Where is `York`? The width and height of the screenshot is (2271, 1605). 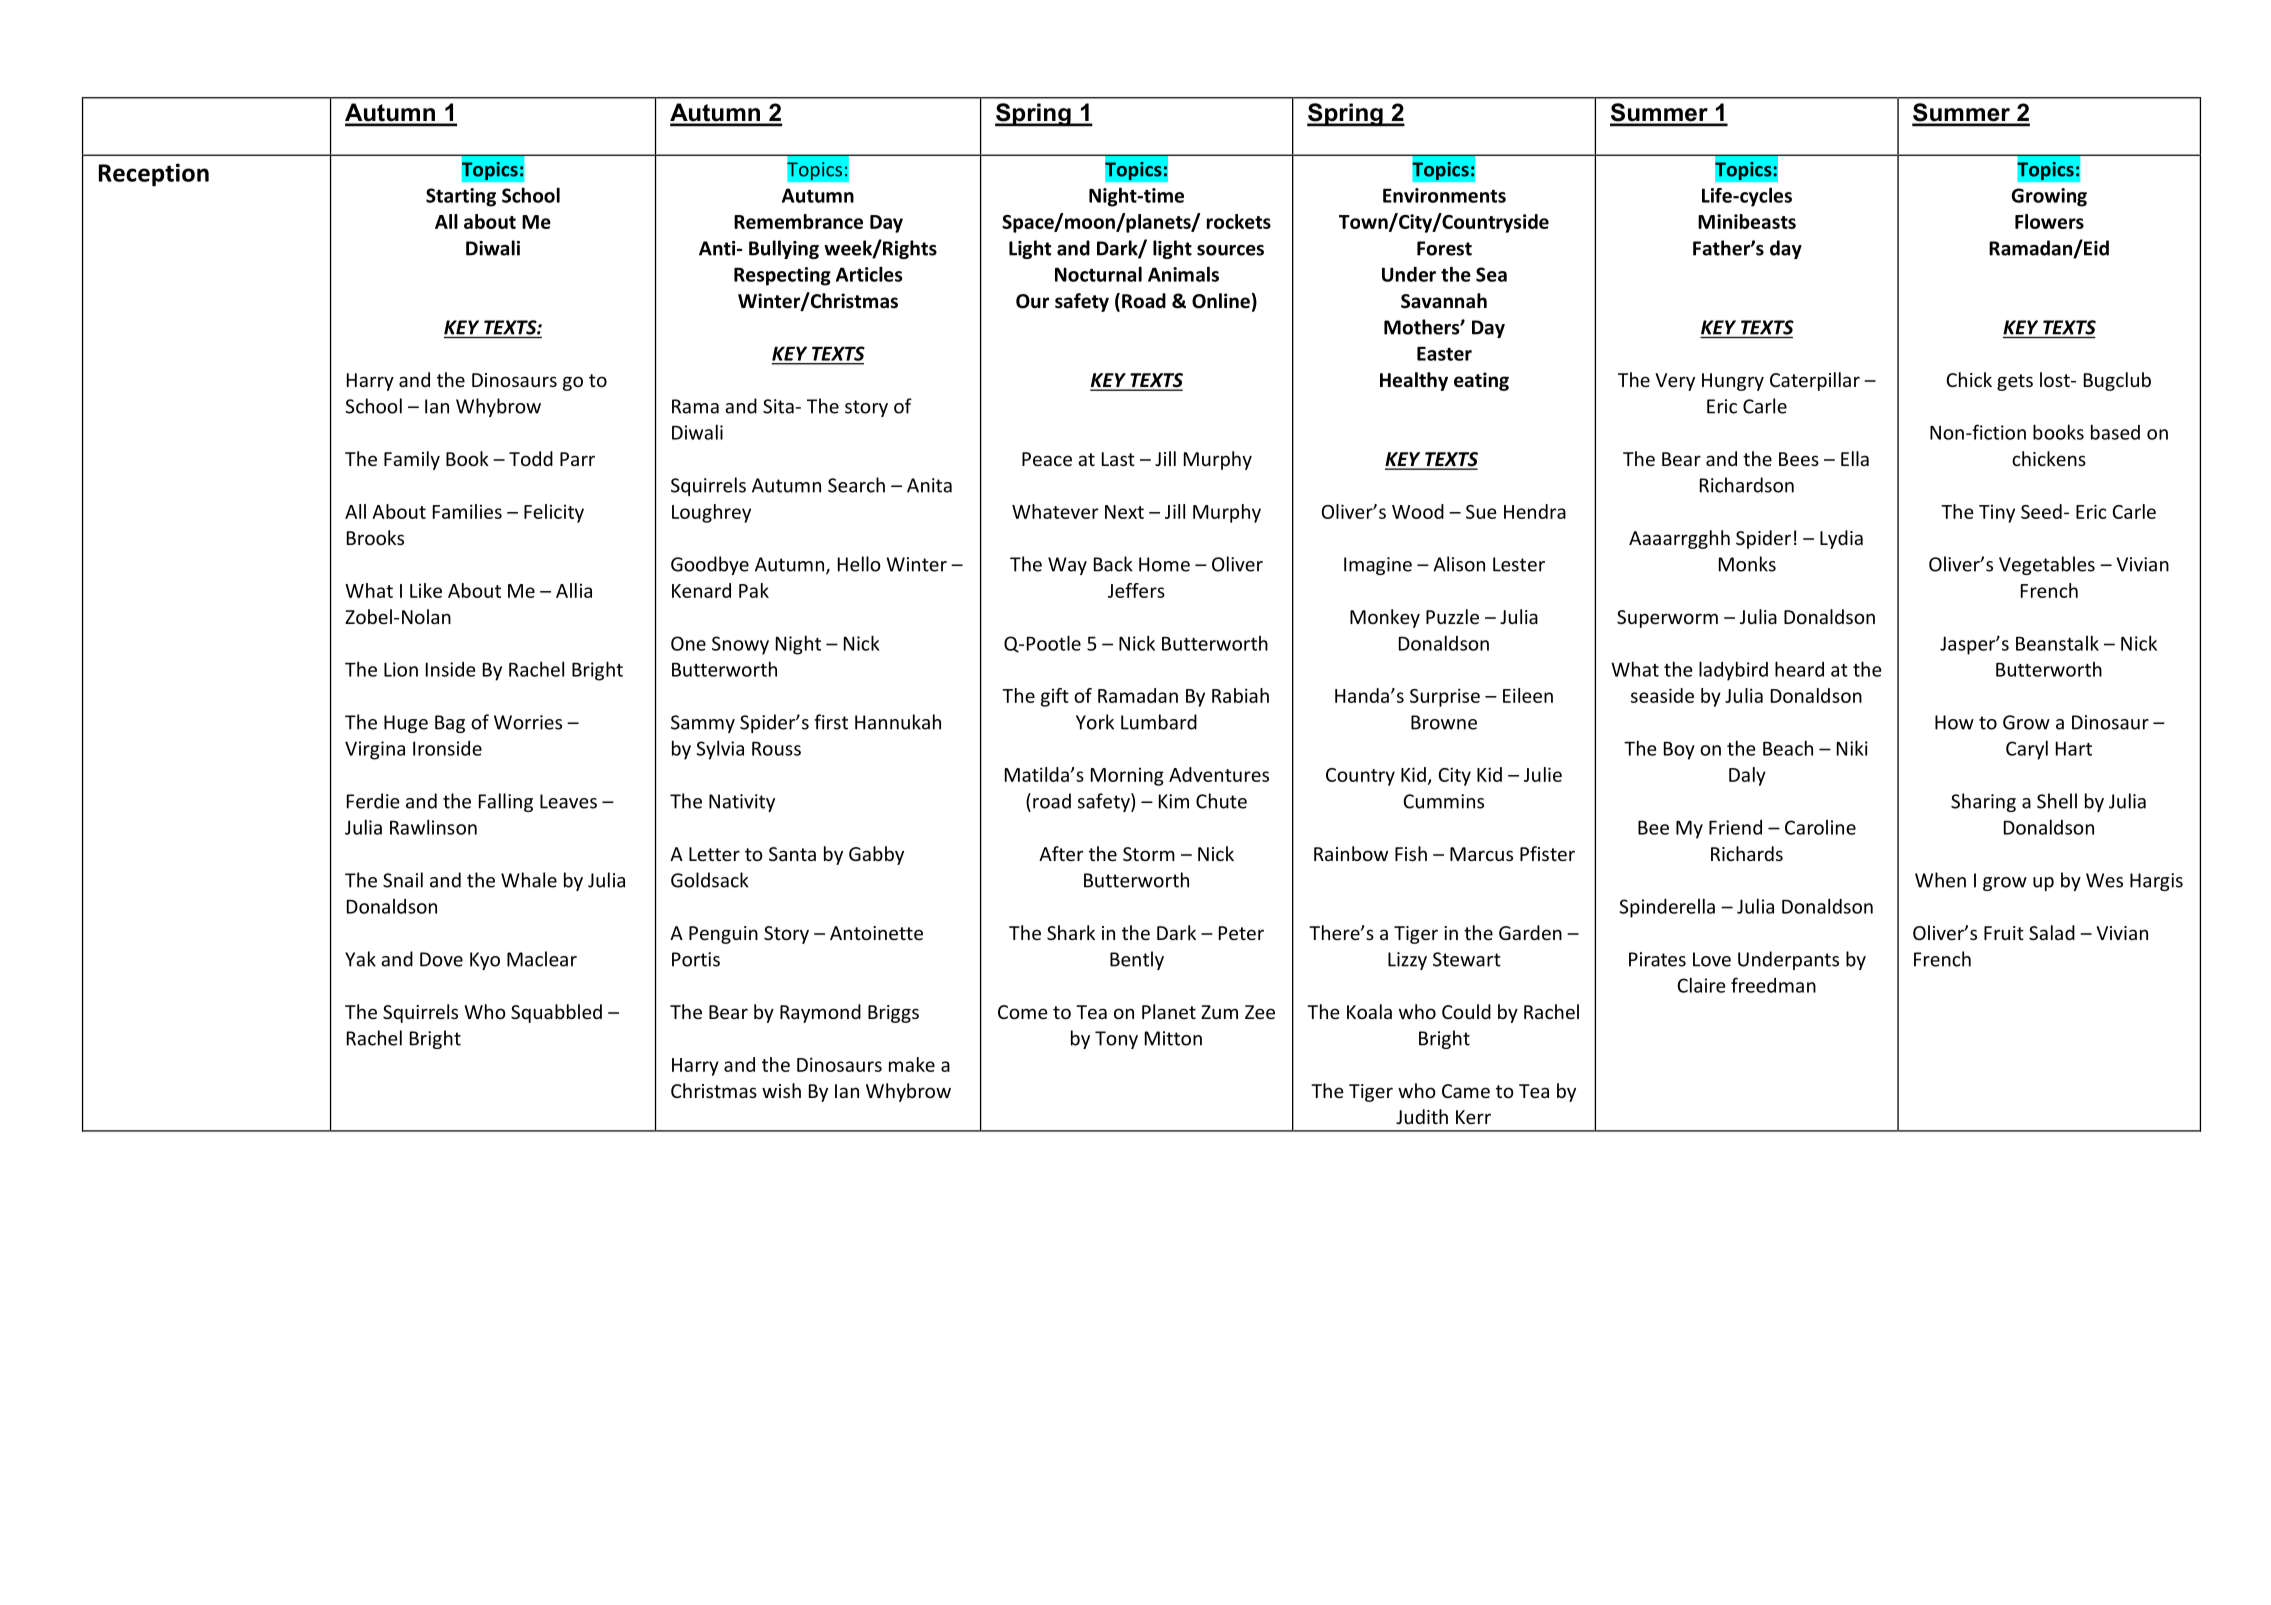 York is located at coordinates (1095, 722).
